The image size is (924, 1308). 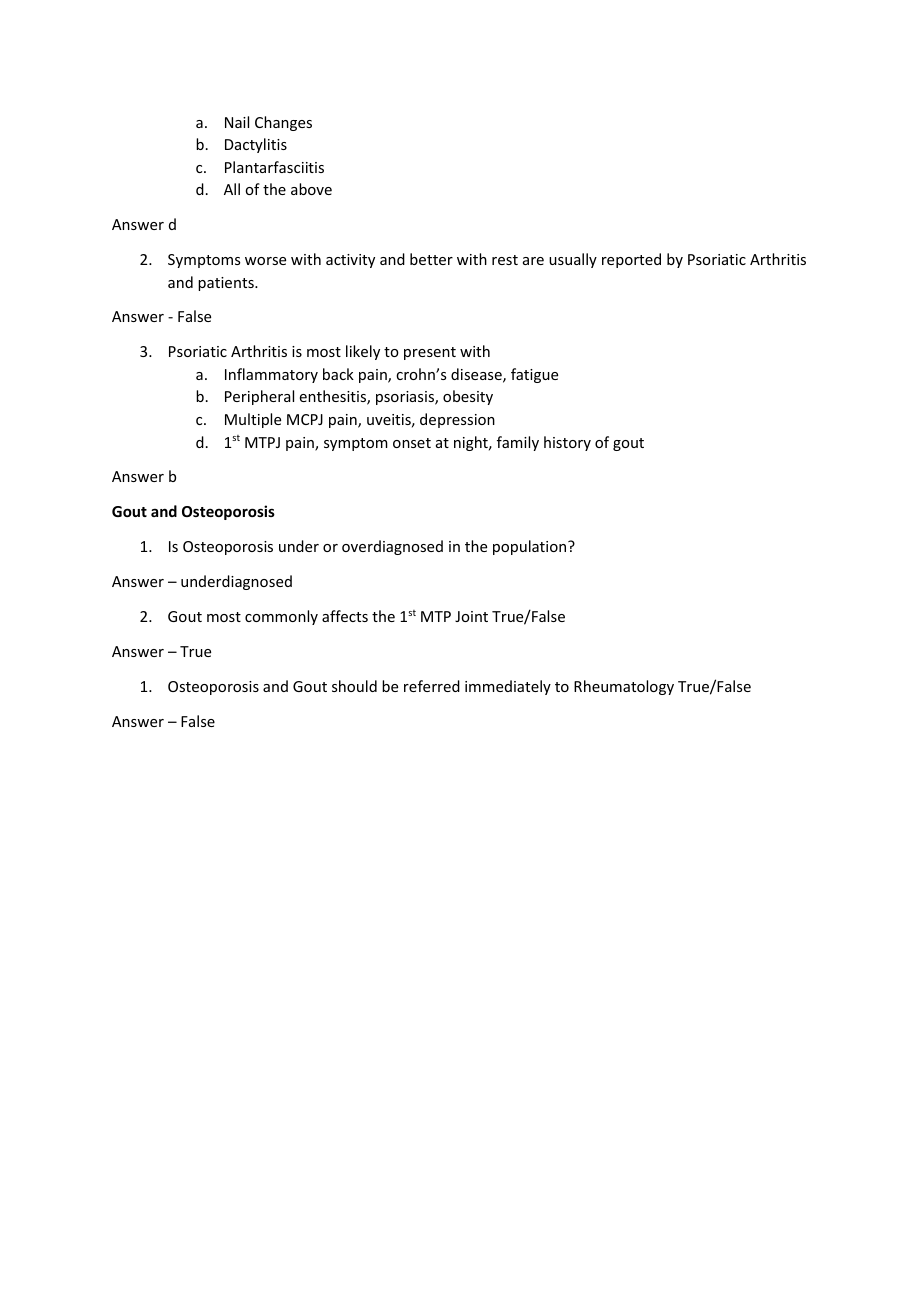 I want to click on reported, so click(x=631, y=260).
